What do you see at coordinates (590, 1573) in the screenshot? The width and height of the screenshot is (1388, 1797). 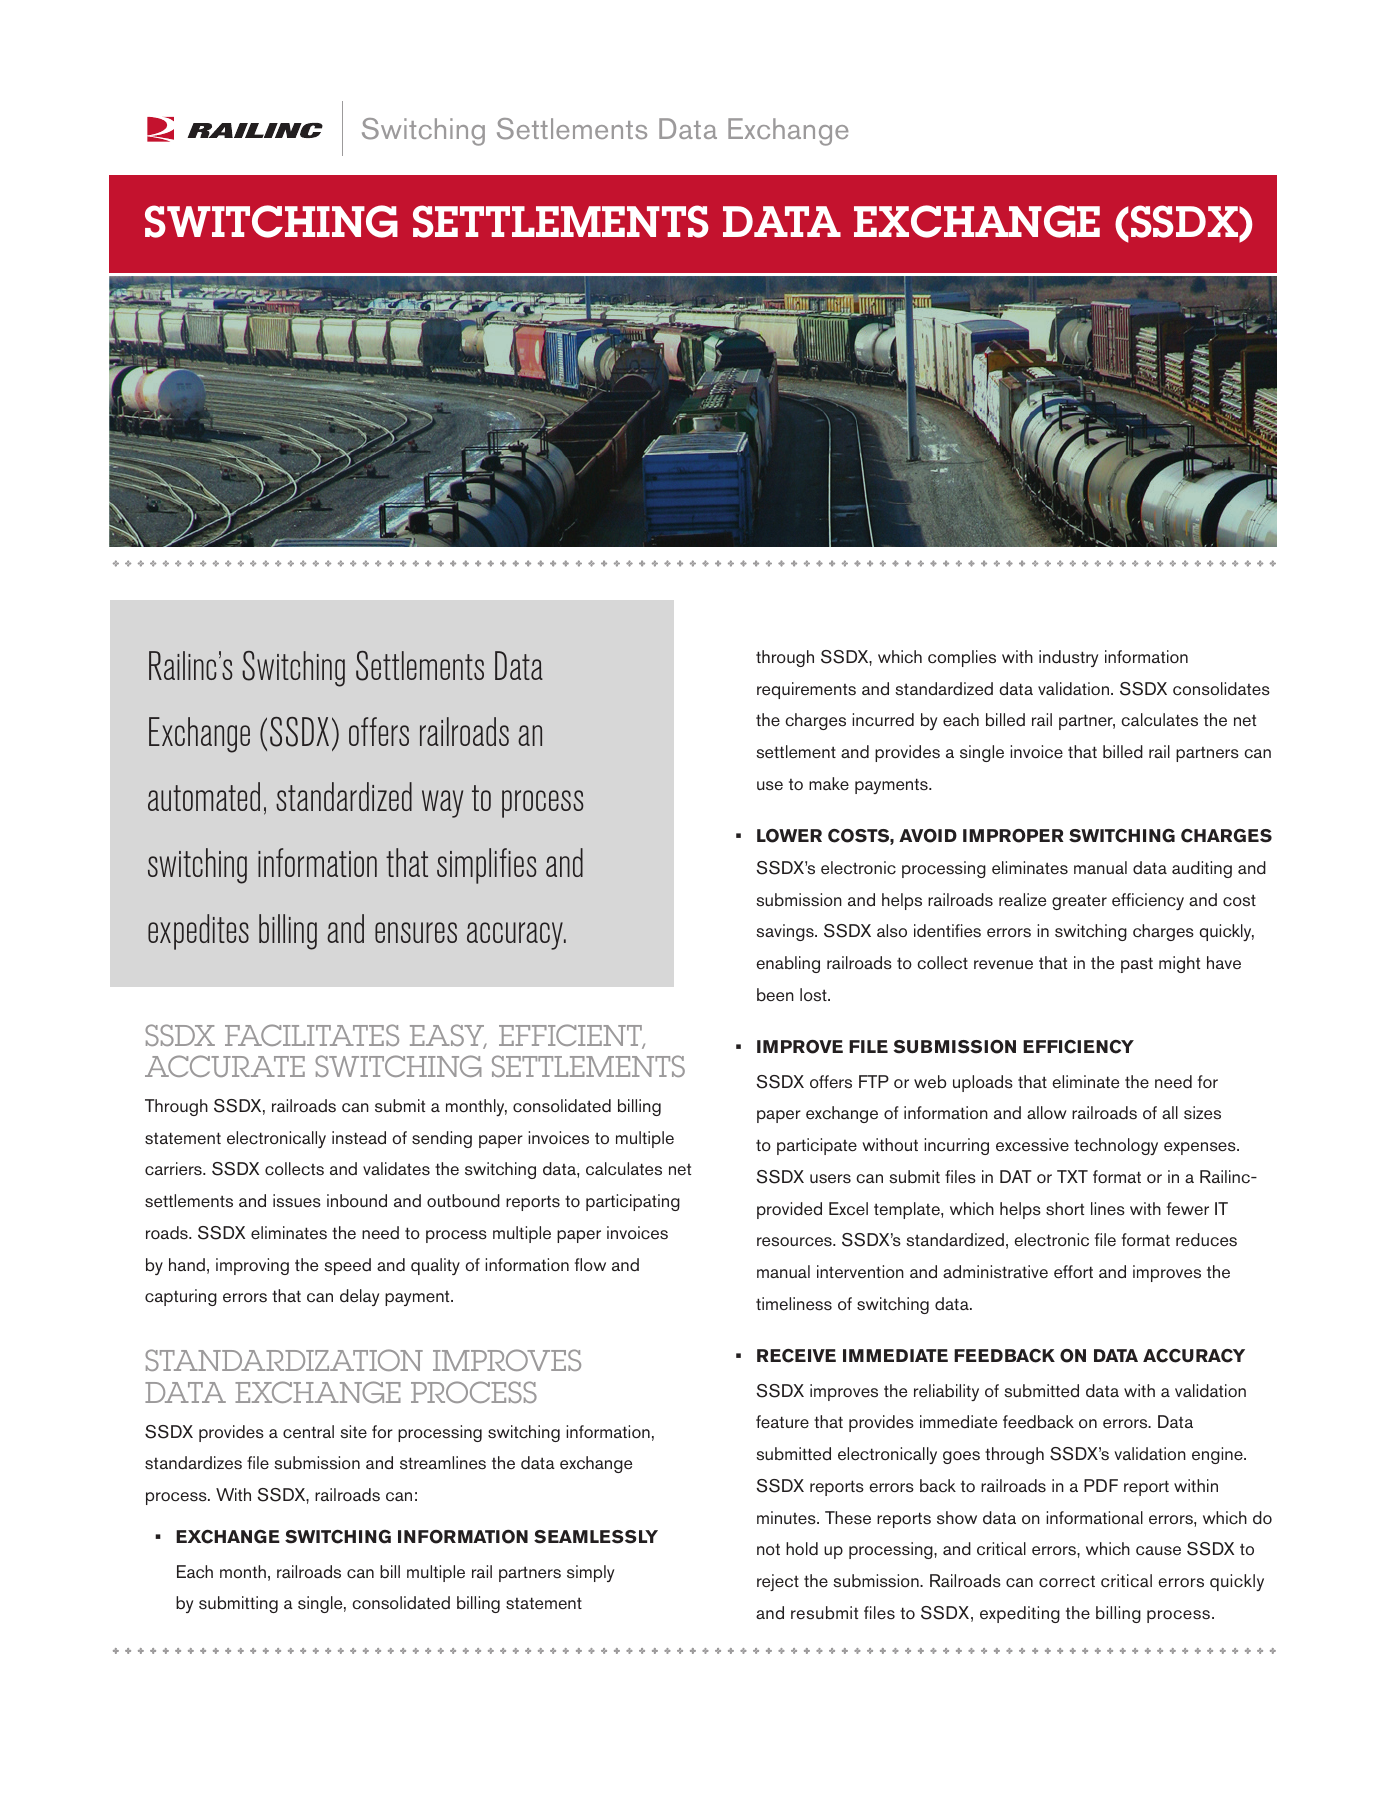 I see `simply` at bounding box center [590, 1573].
